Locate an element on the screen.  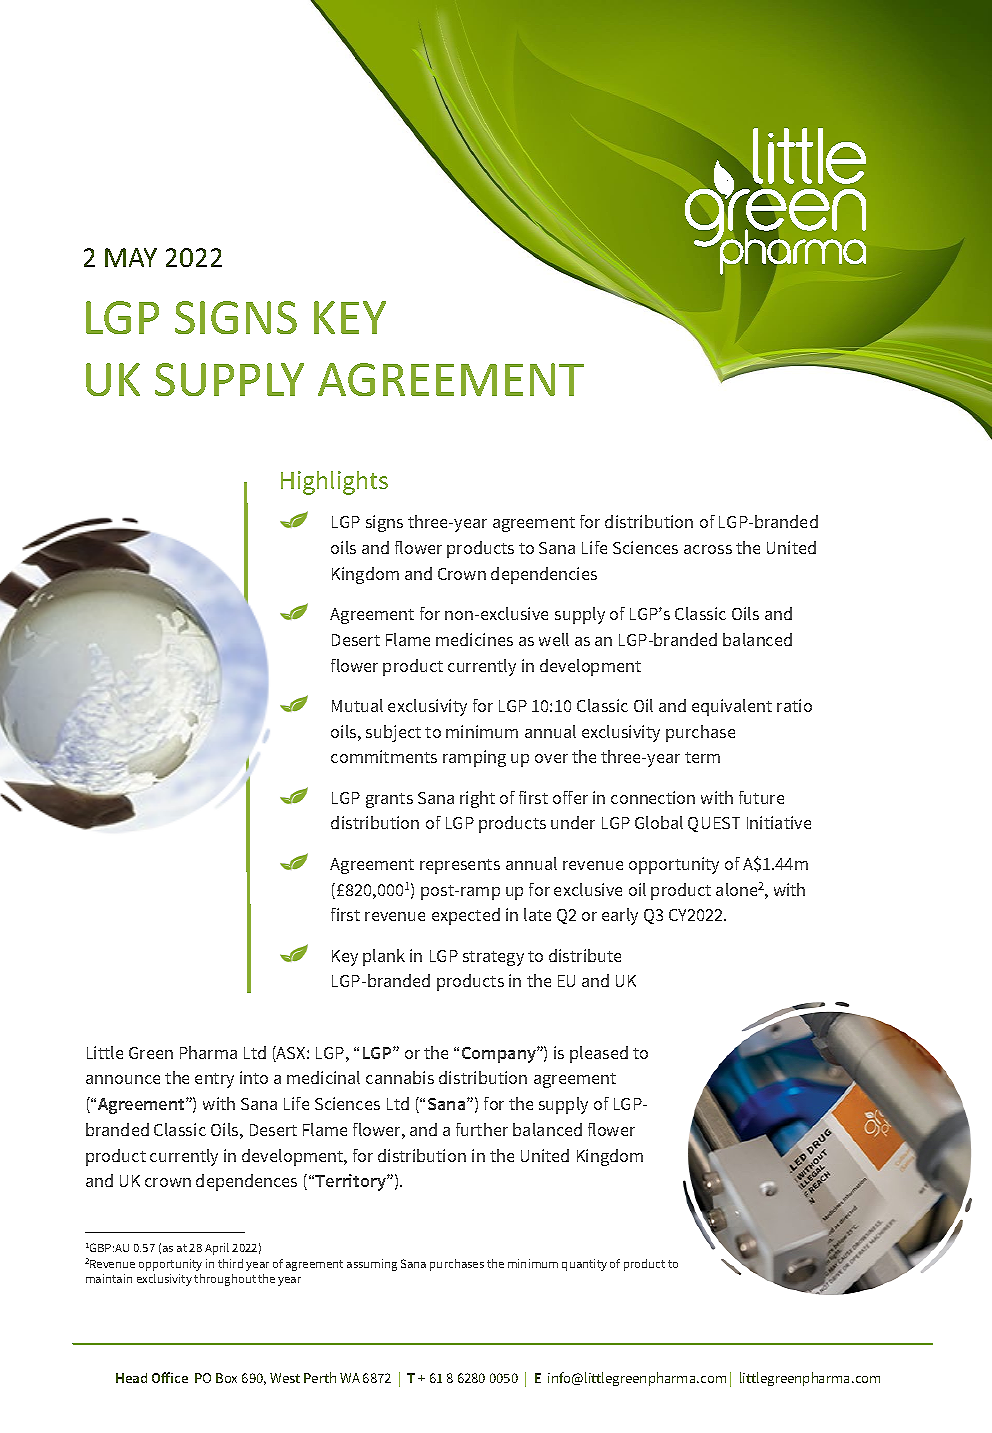
right is located at coordinates (477, 799).
